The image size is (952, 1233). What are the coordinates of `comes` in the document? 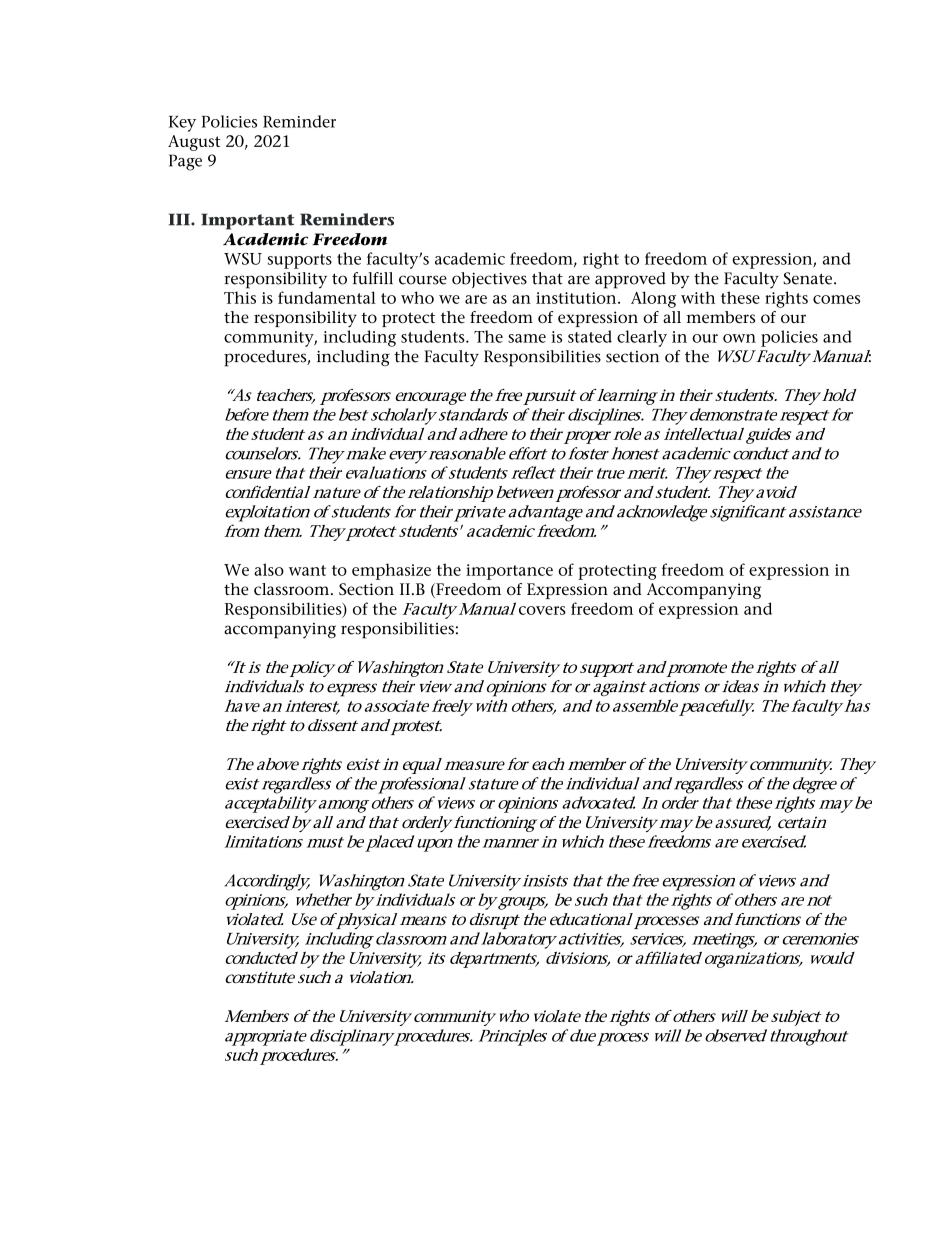 It's located at (836, 299).
